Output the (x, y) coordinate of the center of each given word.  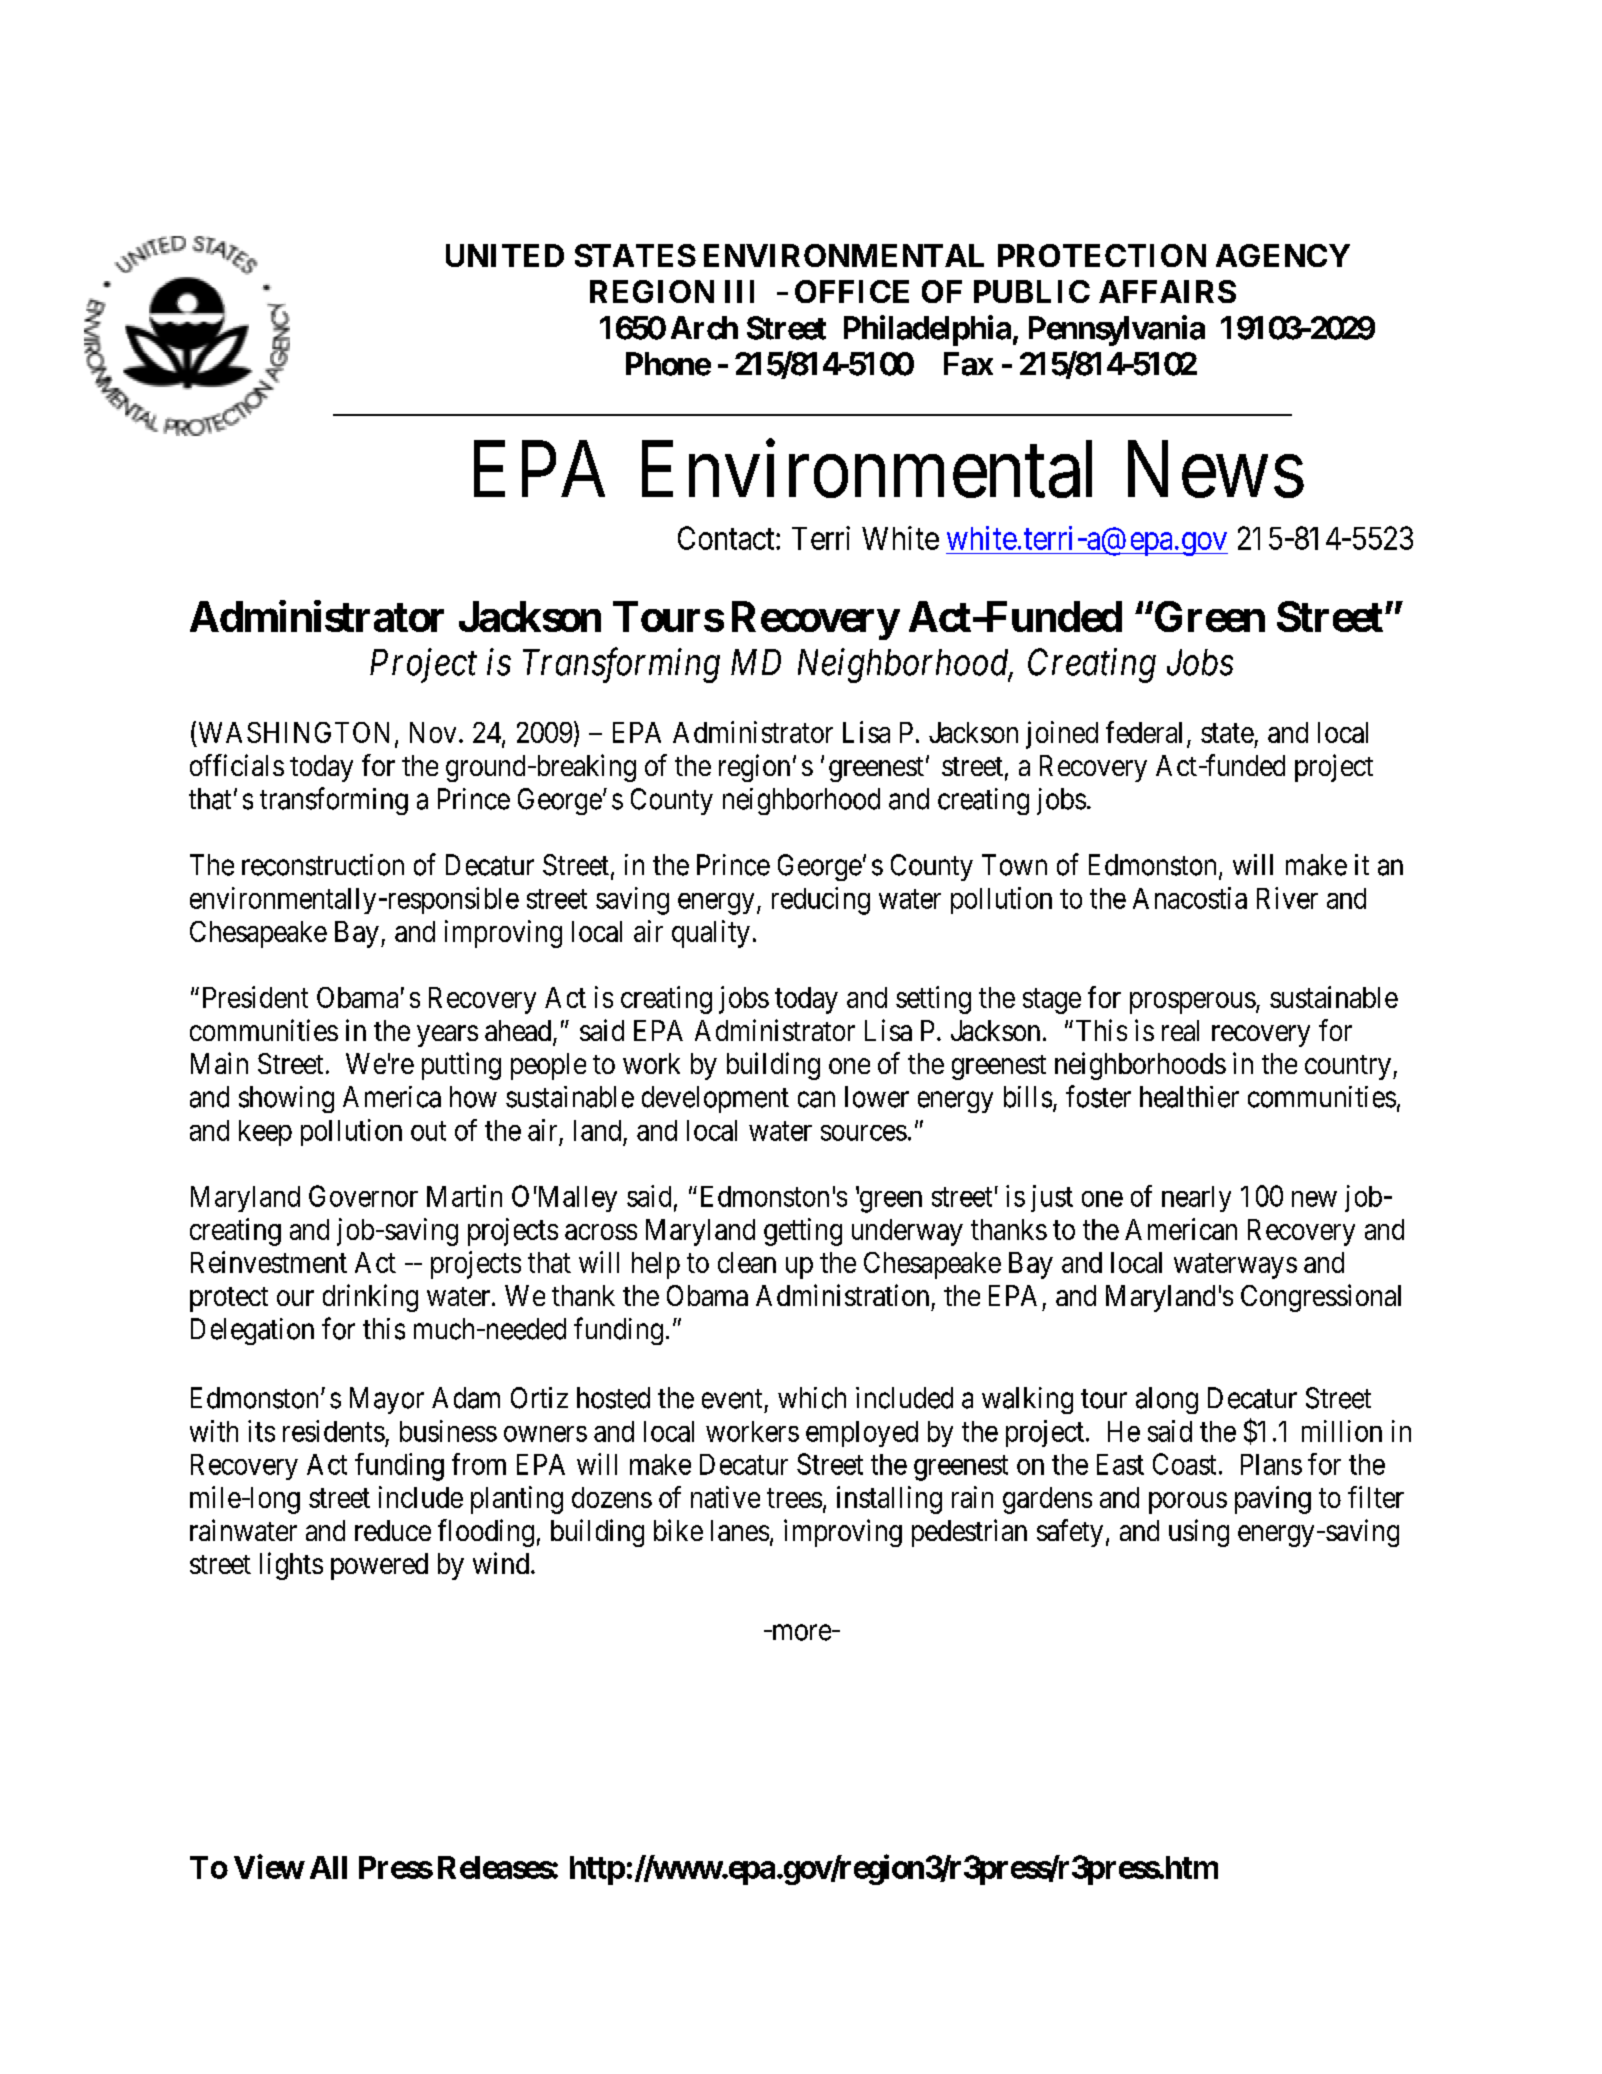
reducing (821, 901)
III (739, 291)
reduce (393, 1530)
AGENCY (1283, 255)
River (1287, 898)
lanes (740, 1530)
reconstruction (323, 865)
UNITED (505, 255)
